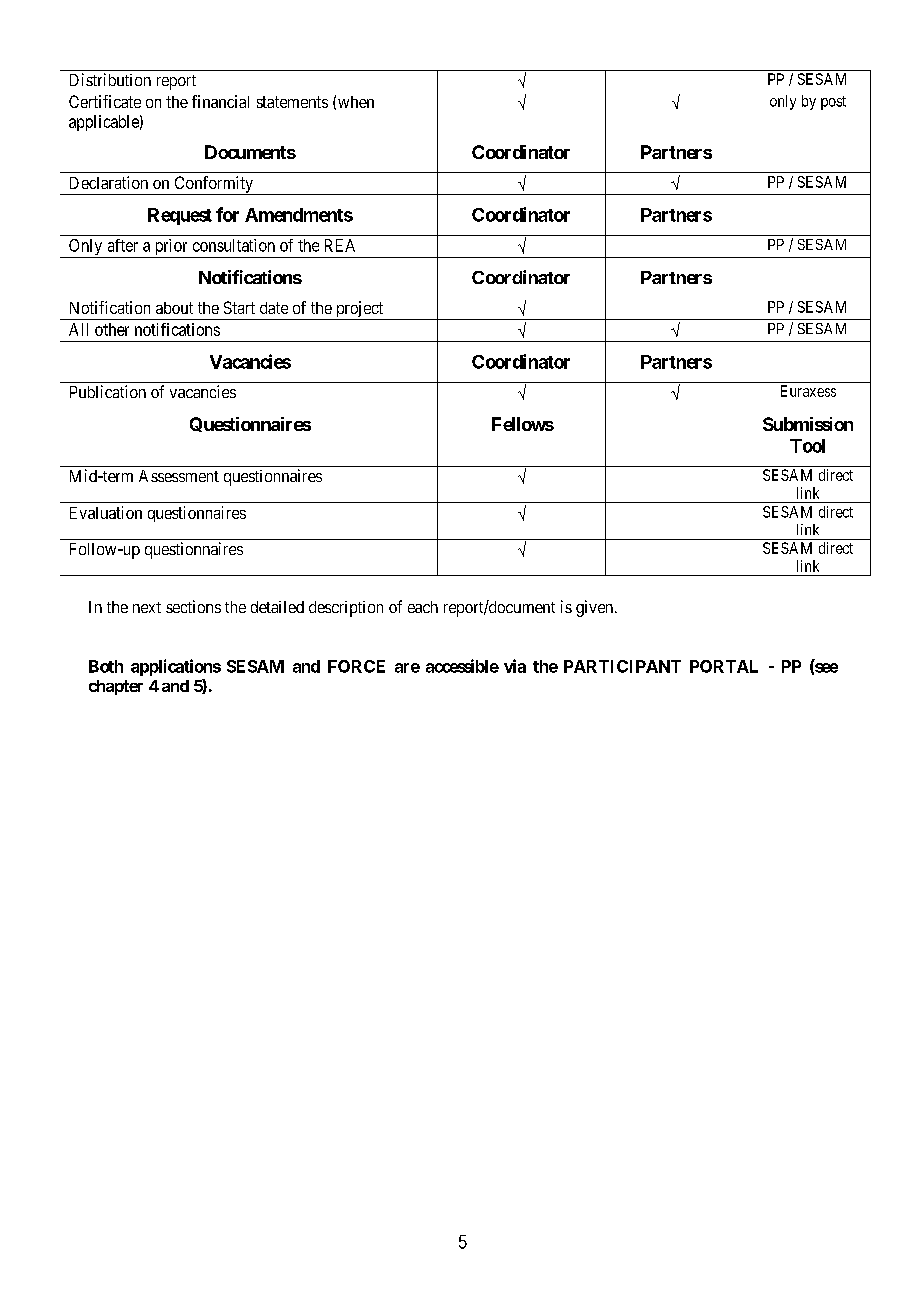  Describe the element at coordinates (833, 103) in the screenshot. I see `post` at that location.
